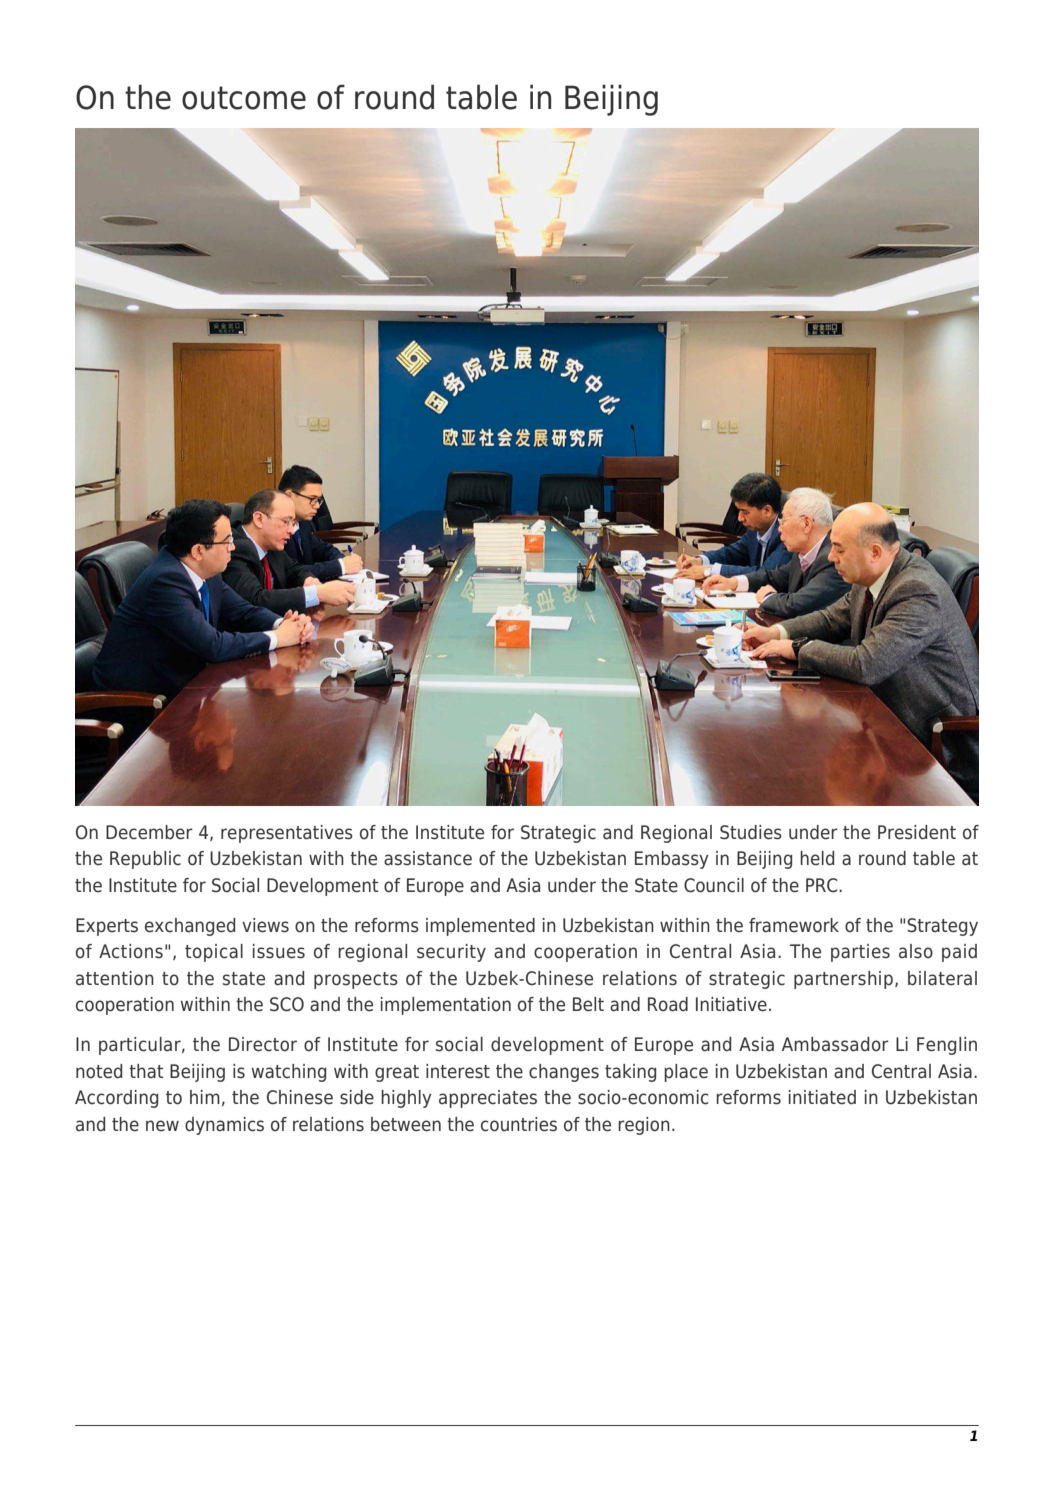  I want to click on framework, so click(794, 925).
